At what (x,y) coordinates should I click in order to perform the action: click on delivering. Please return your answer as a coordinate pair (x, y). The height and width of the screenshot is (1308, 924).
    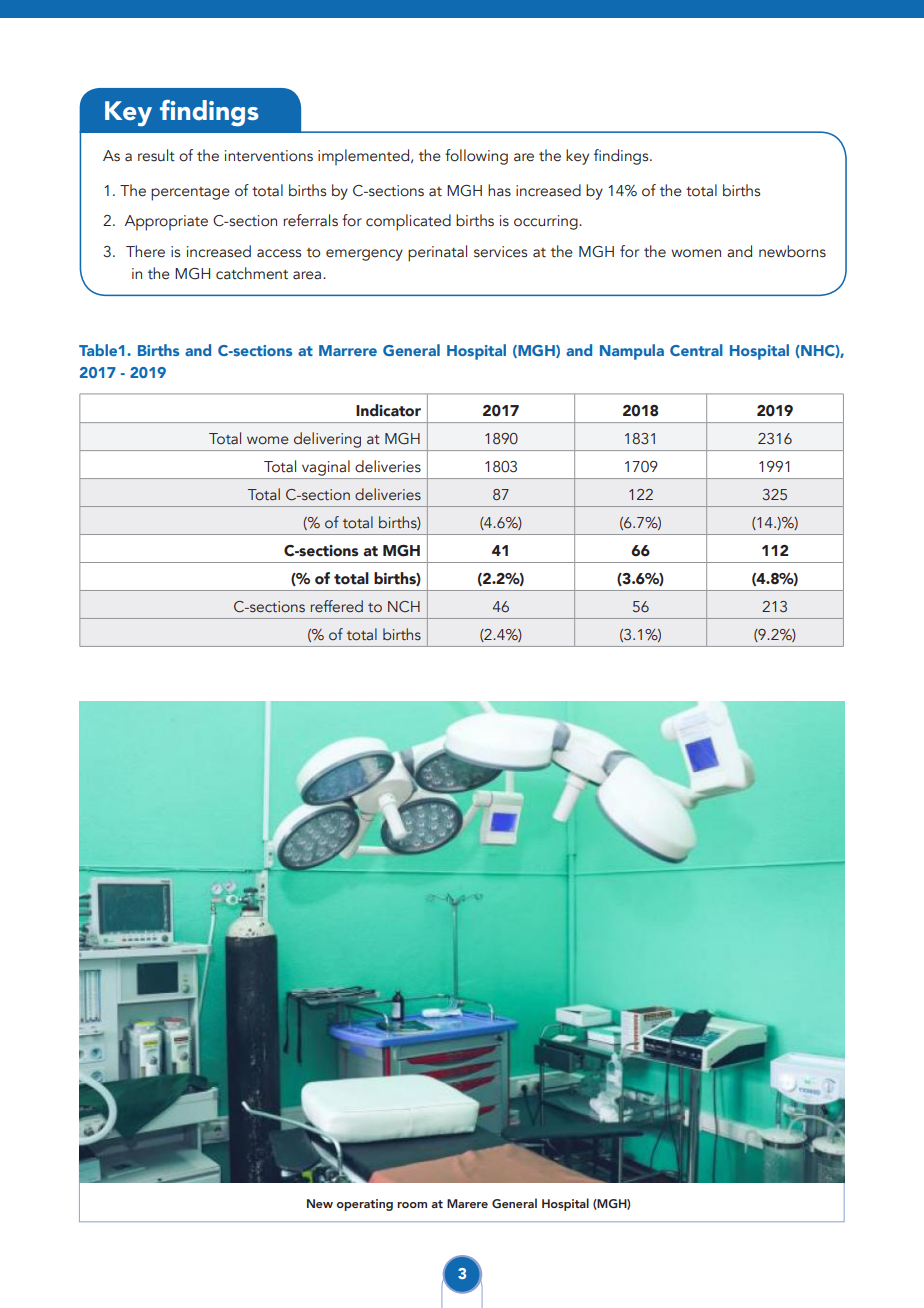
    Looking at the image, I should click on (327, 441).
